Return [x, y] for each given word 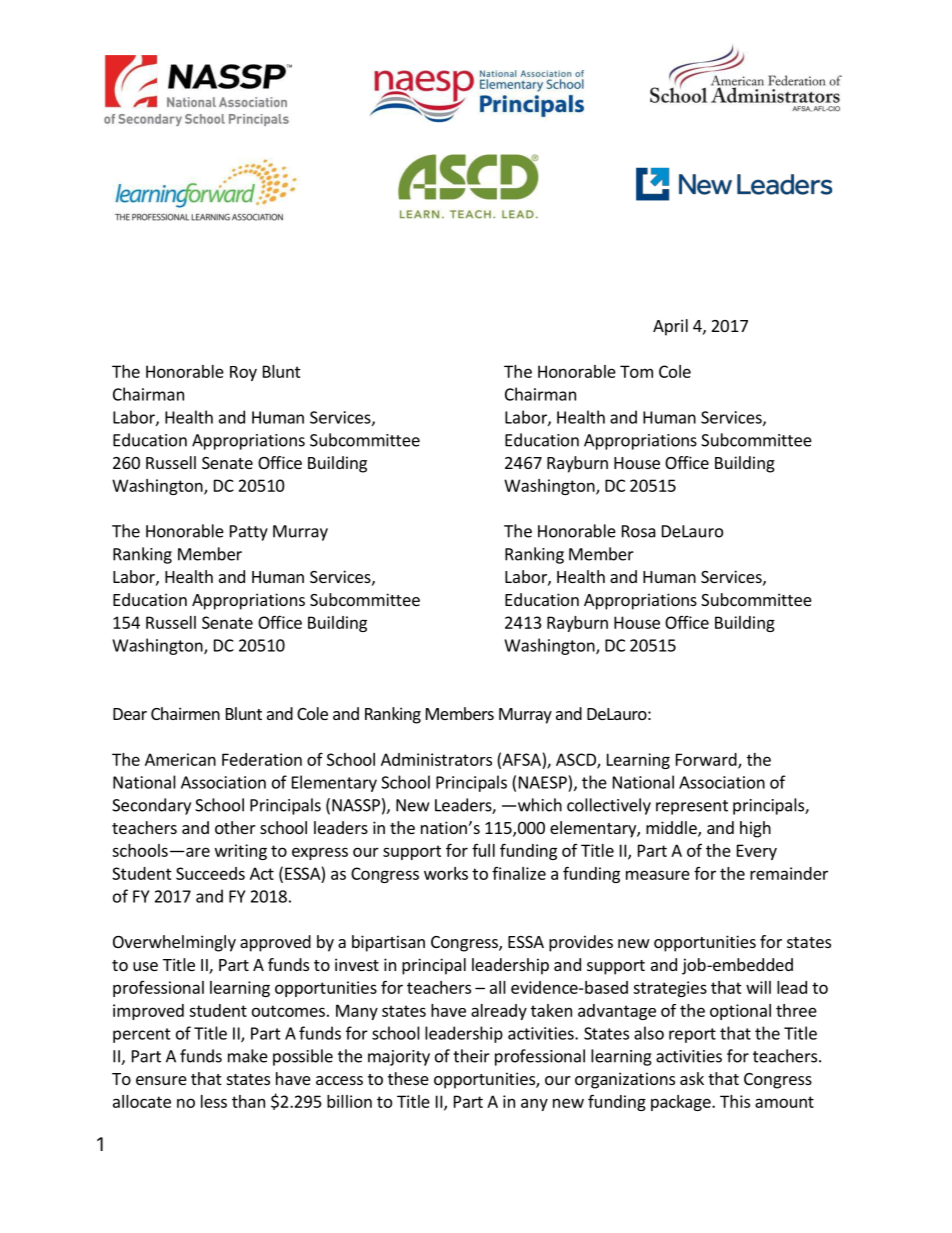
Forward [707, 760]
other [235, 827]
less [214, 1101]
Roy [243, 373]
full [483, 850]
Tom [636, 371]
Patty [249, 533]
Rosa [639, 531]
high [755, 829]
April [670, 327]
